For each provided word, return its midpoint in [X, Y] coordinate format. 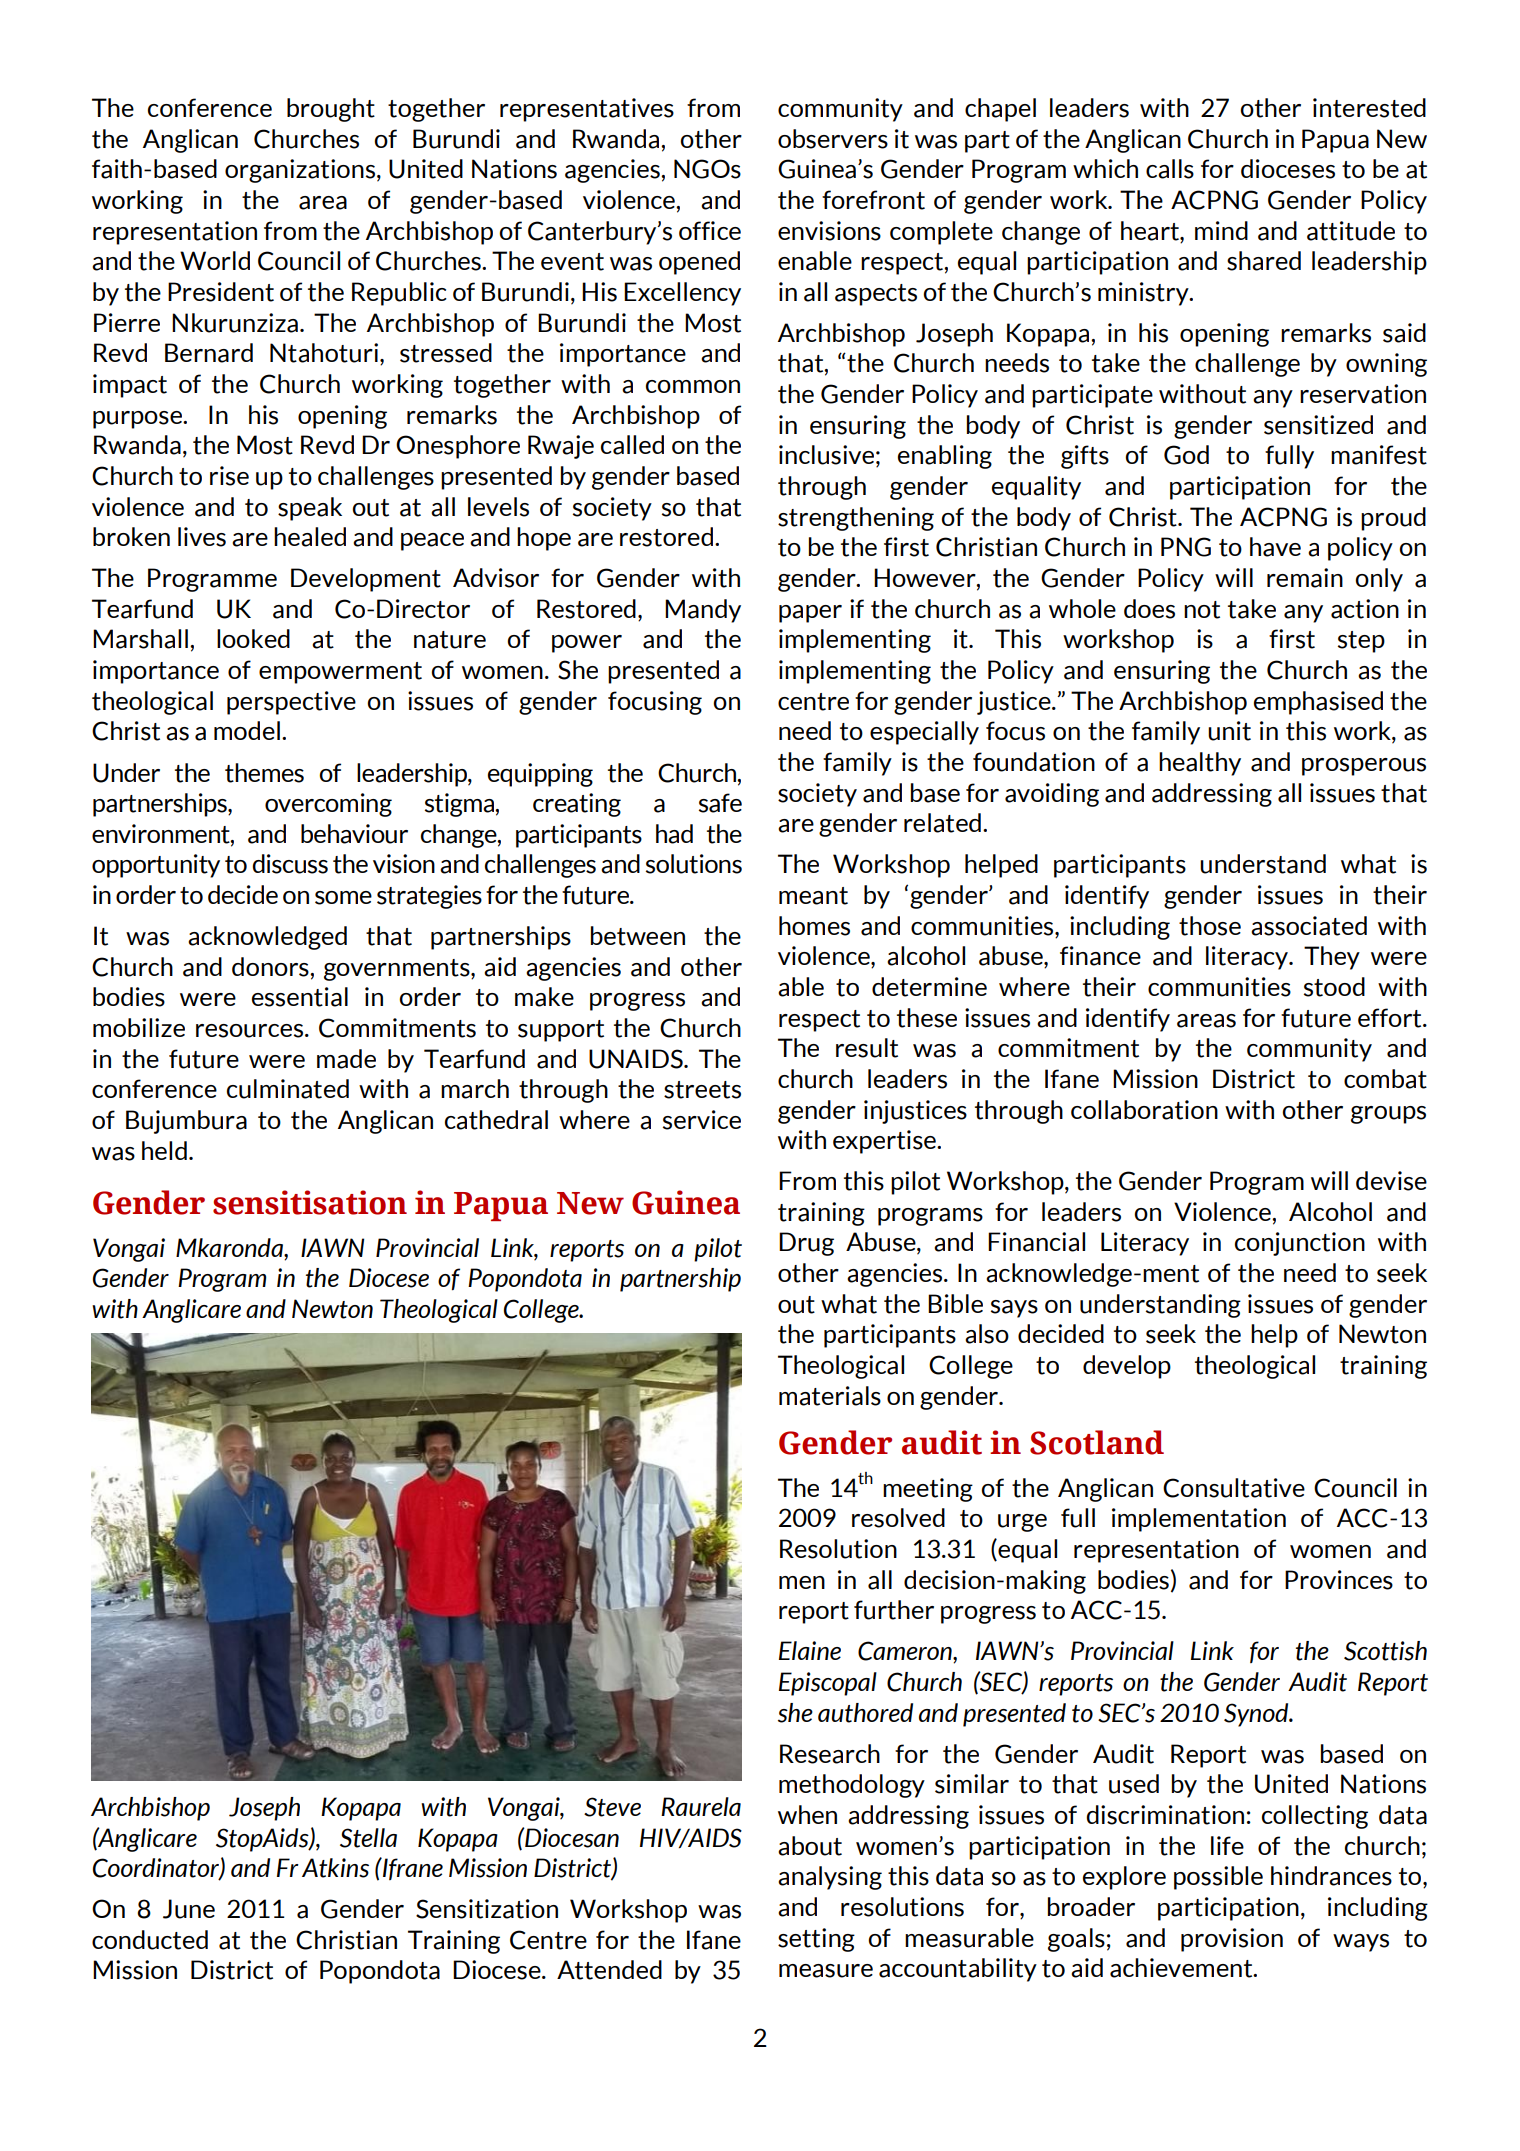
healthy [1200, 764]
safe [720, 803]
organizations [300, 171]
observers [833, 139]
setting [816, 1940]
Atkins [335, 1868]
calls [1170, 169]
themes [264, 773]
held [164, 1150]
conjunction [1300, 1244]
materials [830, 1396]
